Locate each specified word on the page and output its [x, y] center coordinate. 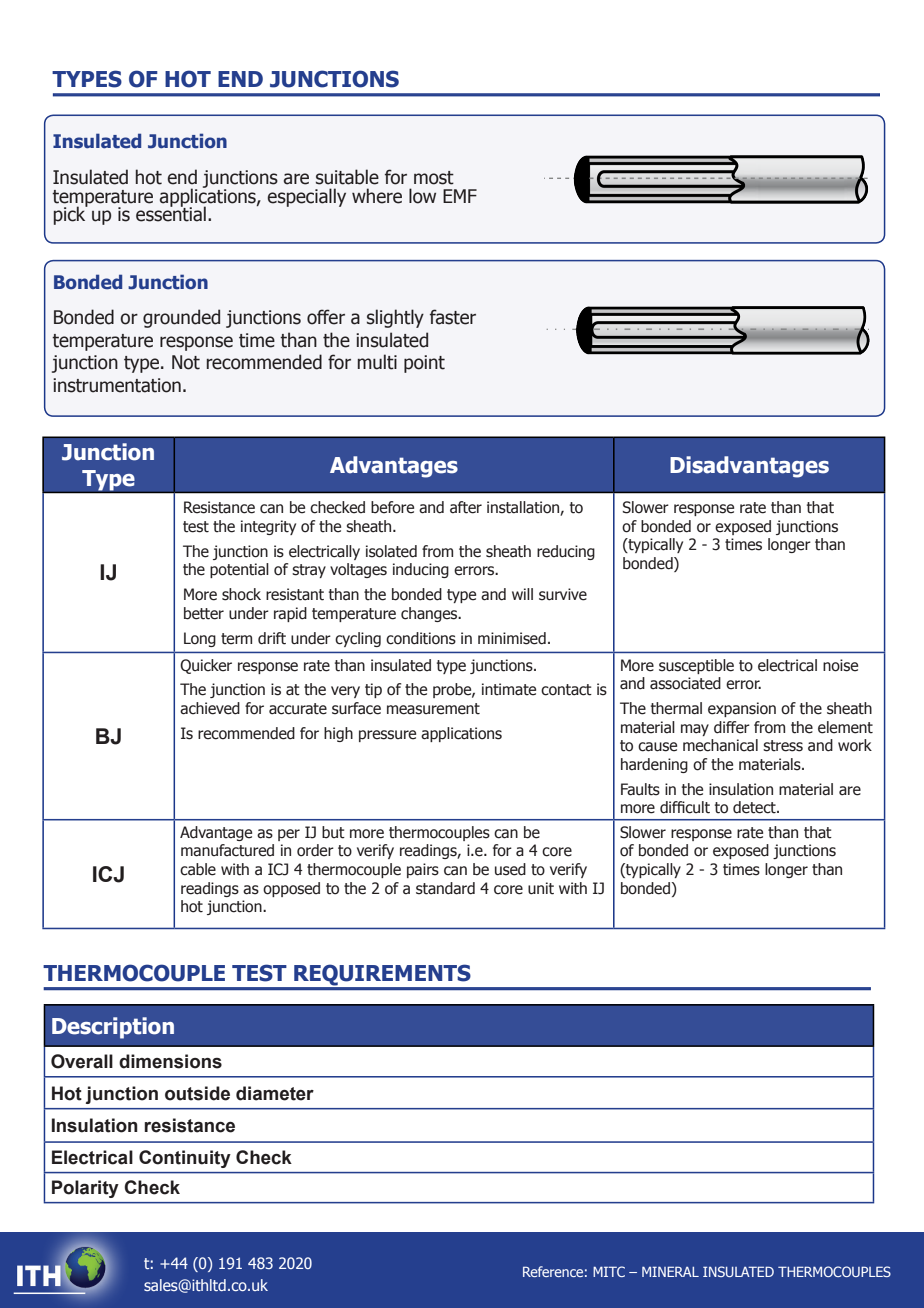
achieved [210, 708]
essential [171, 213]
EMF [460, 196]
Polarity [85, 1189]
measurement [433, 709]
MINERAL [670, 1271]
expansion [742, 709]
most [434, 178]
